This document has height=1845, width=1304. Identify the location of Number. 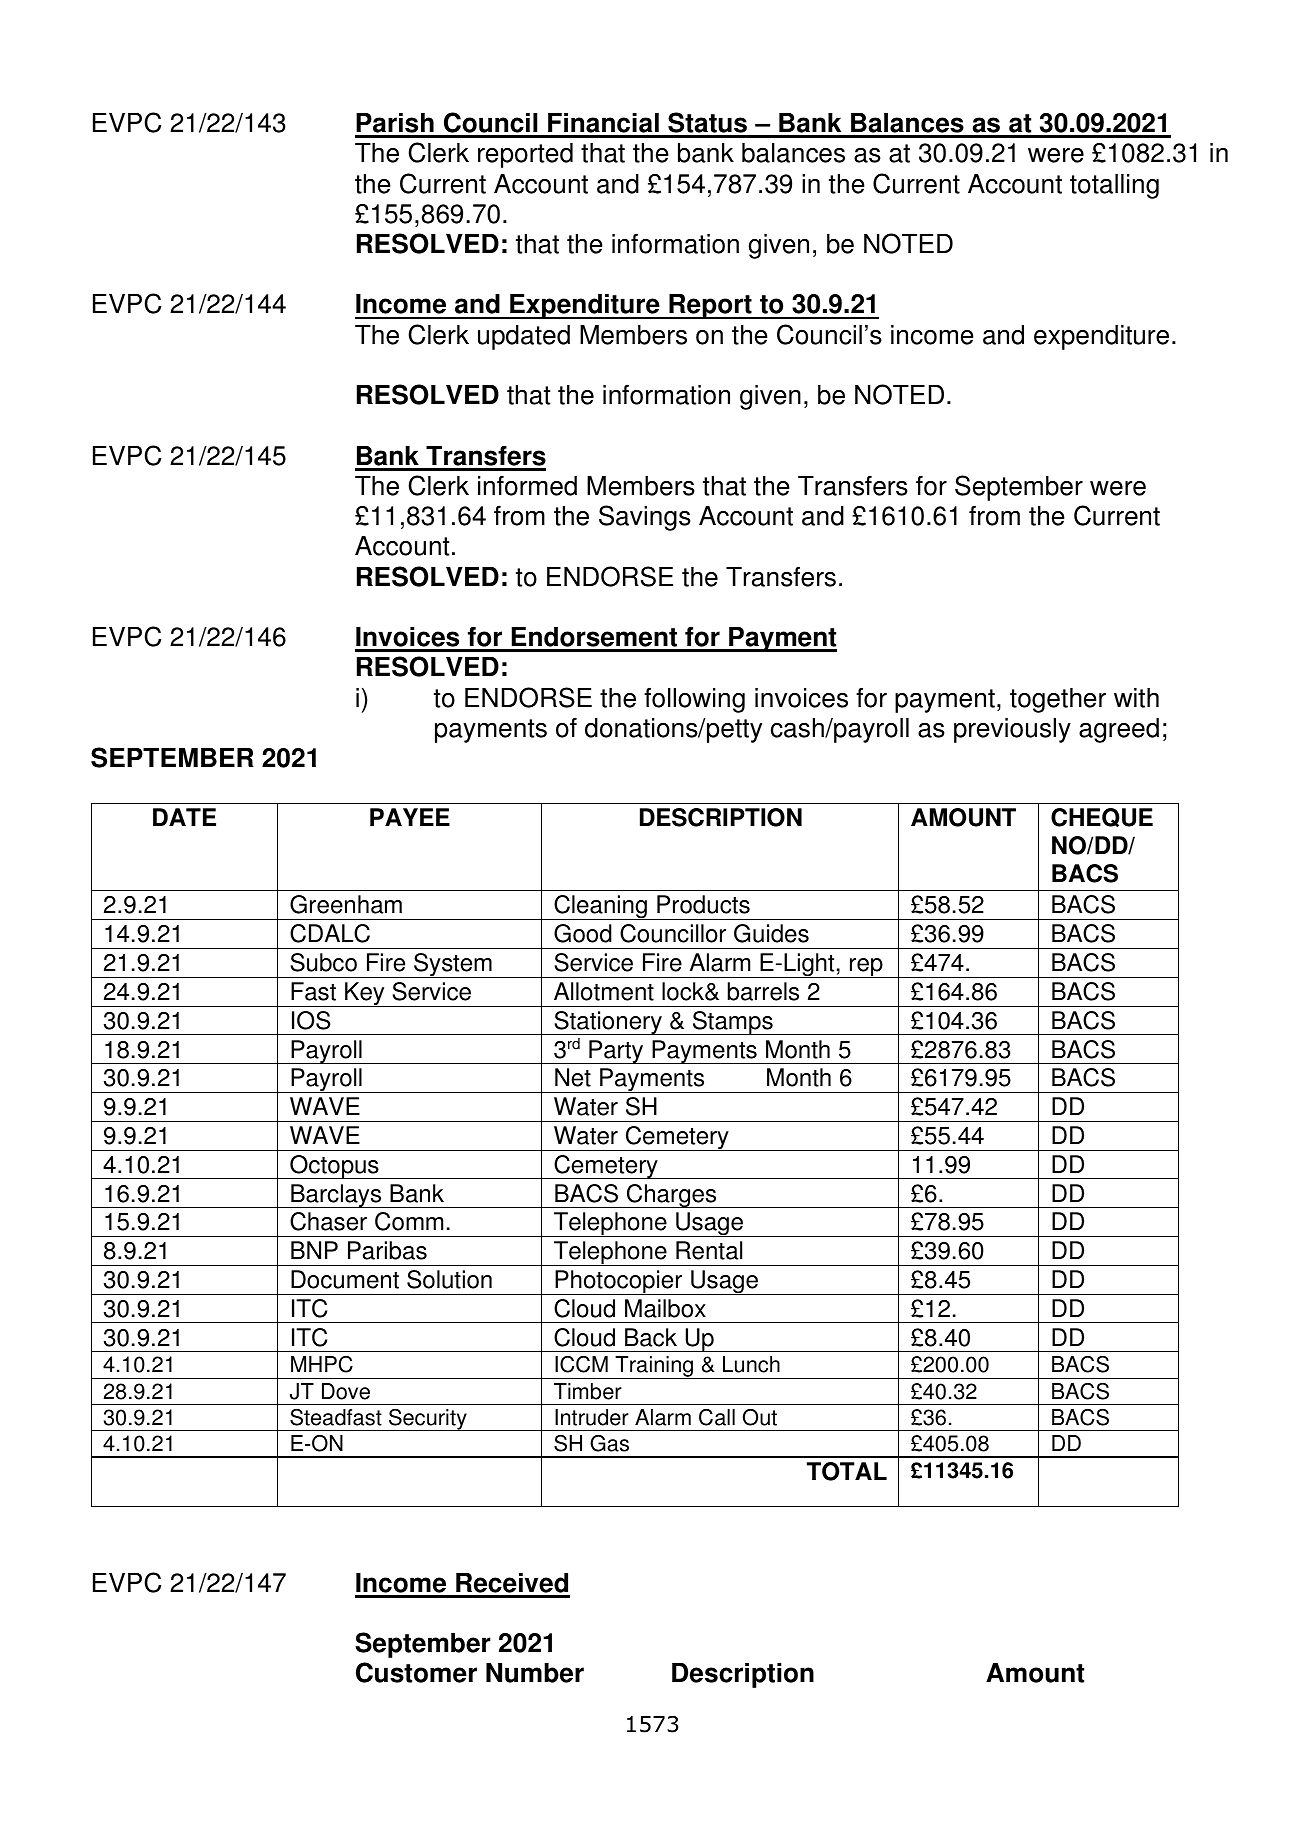
(535, 1673).
